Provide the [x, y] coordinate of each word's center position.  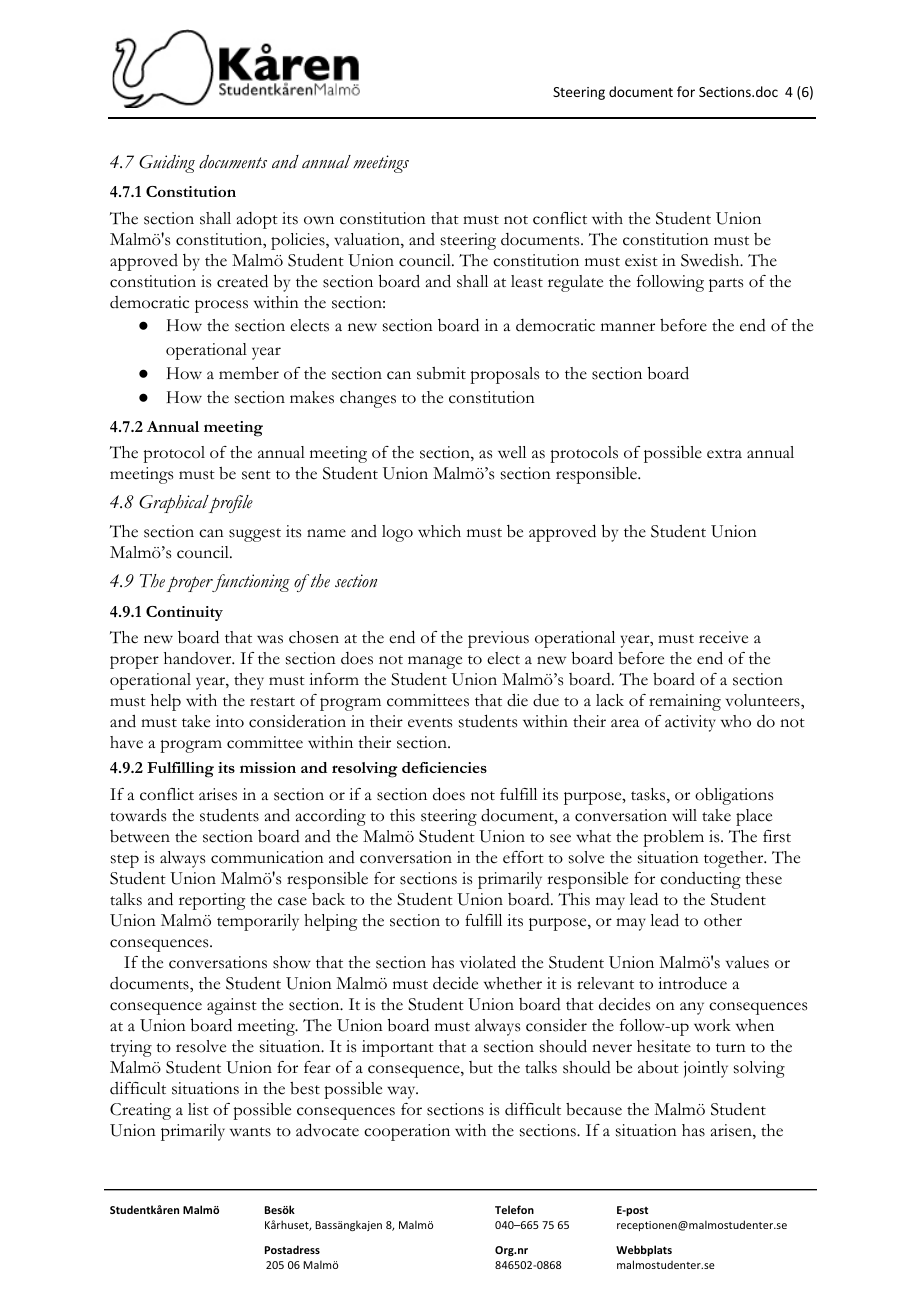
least [527, 281]
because [594, 1109]
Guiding [167, 164]
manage [435, 662]
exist [641, 260]
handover [199, 658]
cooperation [407, 1132]
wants [250, 1132]
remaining [685, 702]
